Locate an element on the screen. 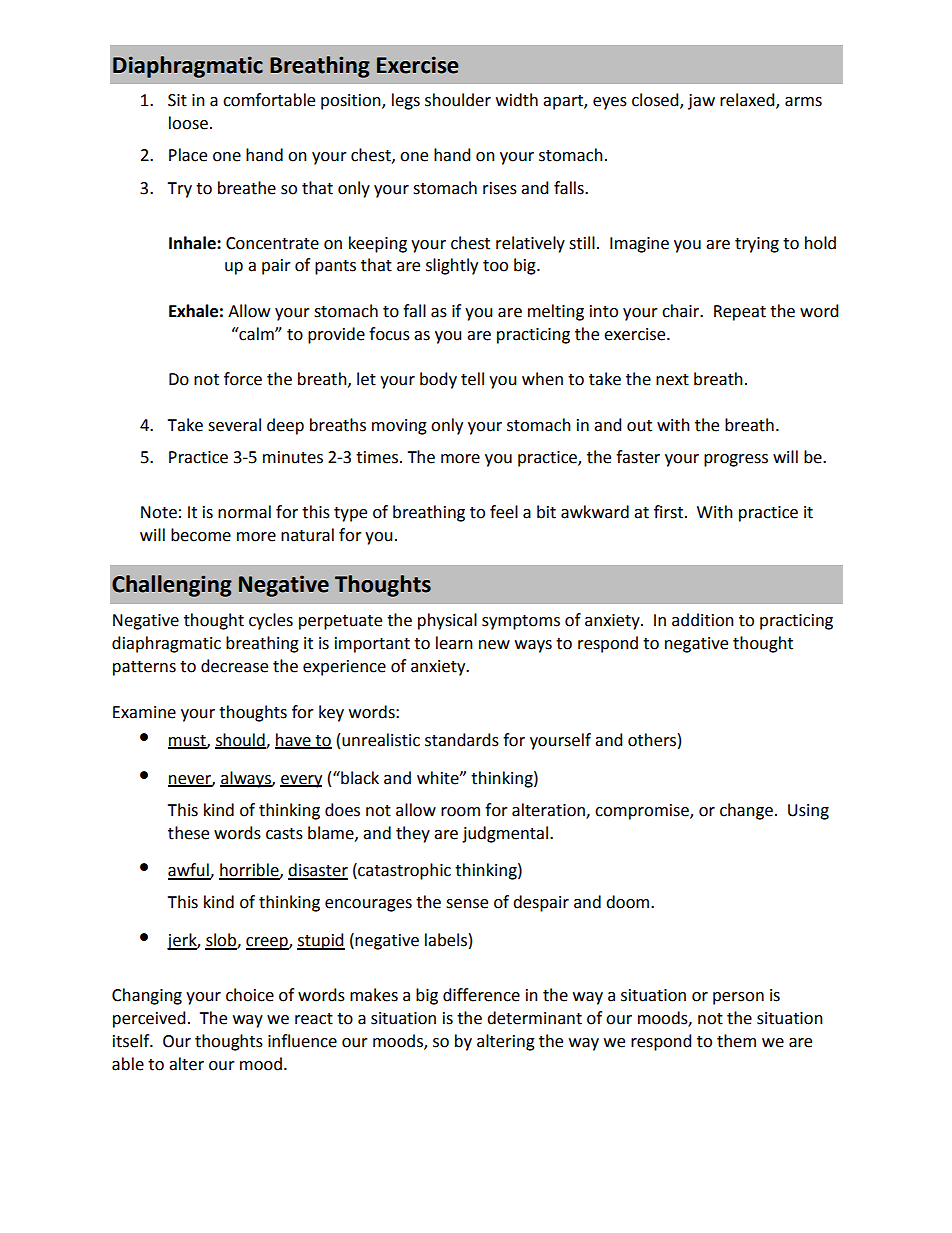  width is located at coordinates (517, 100).
